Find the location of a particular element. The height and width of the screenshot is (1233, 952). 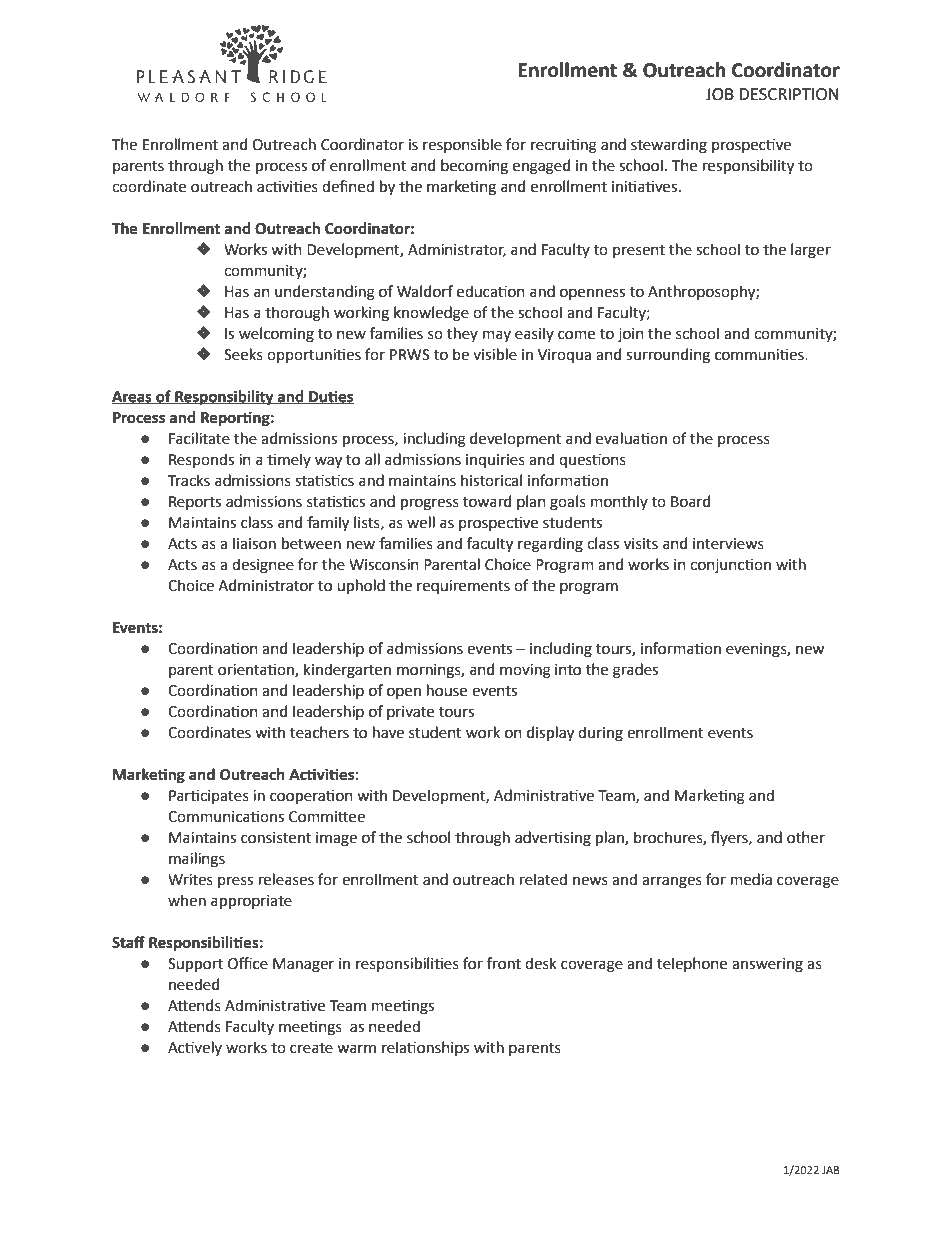

JAB is located at coordinates (831, 1170).
